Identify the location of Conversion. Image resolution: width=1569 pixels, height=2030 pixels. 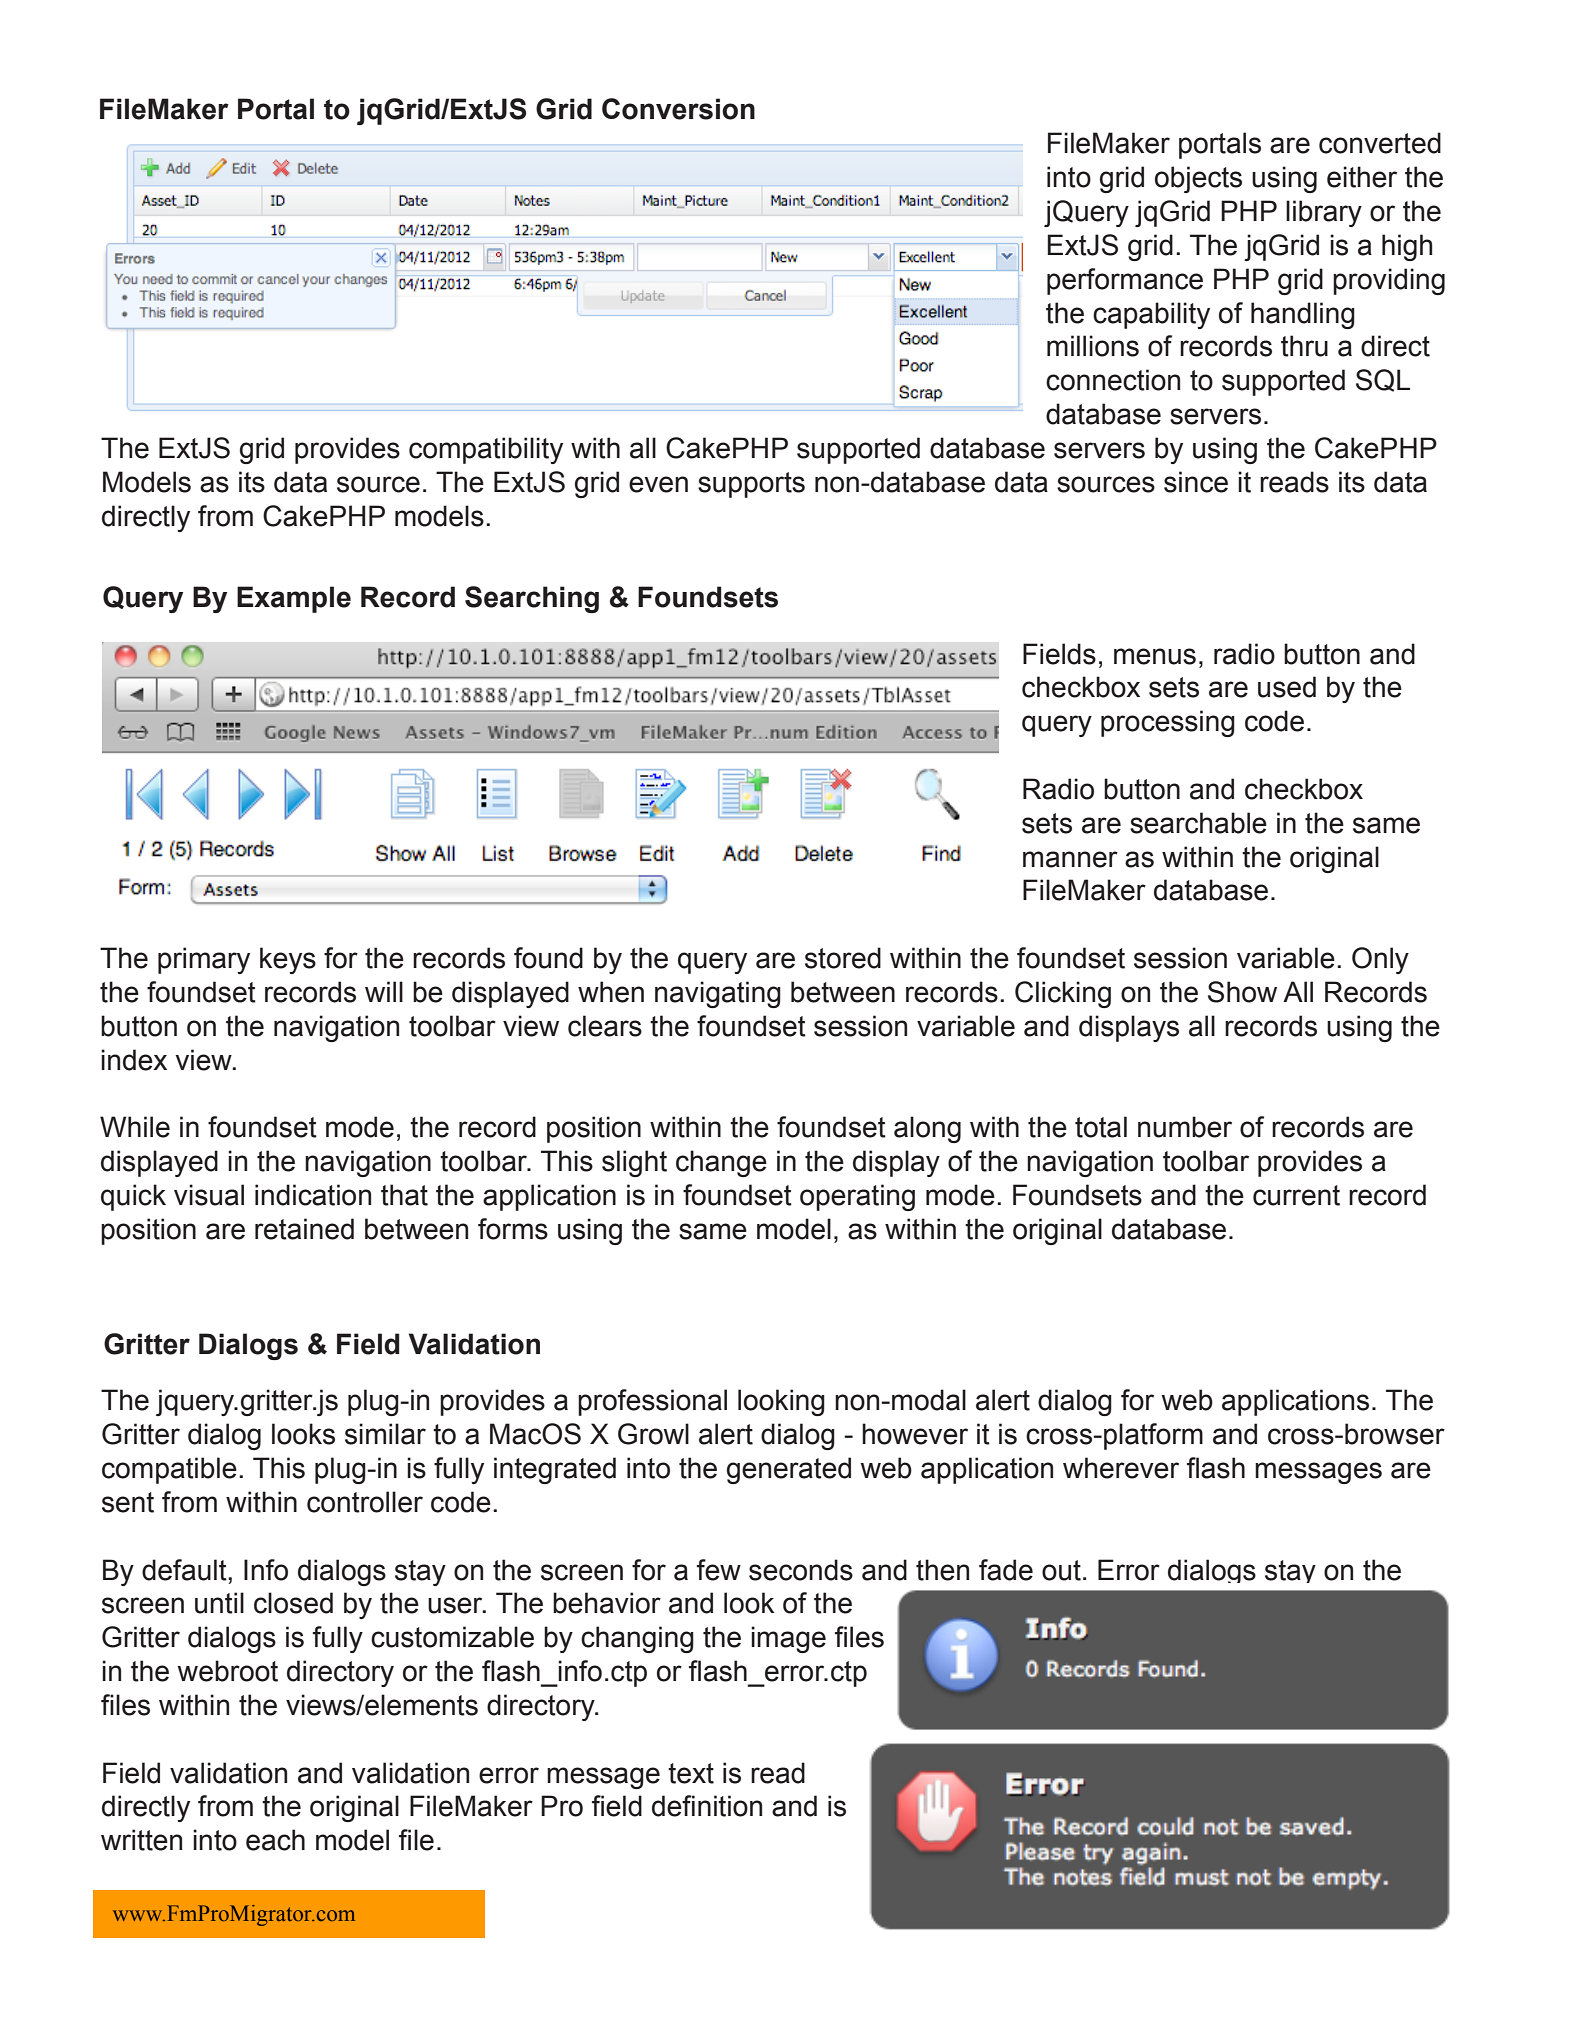
(678, 109).
